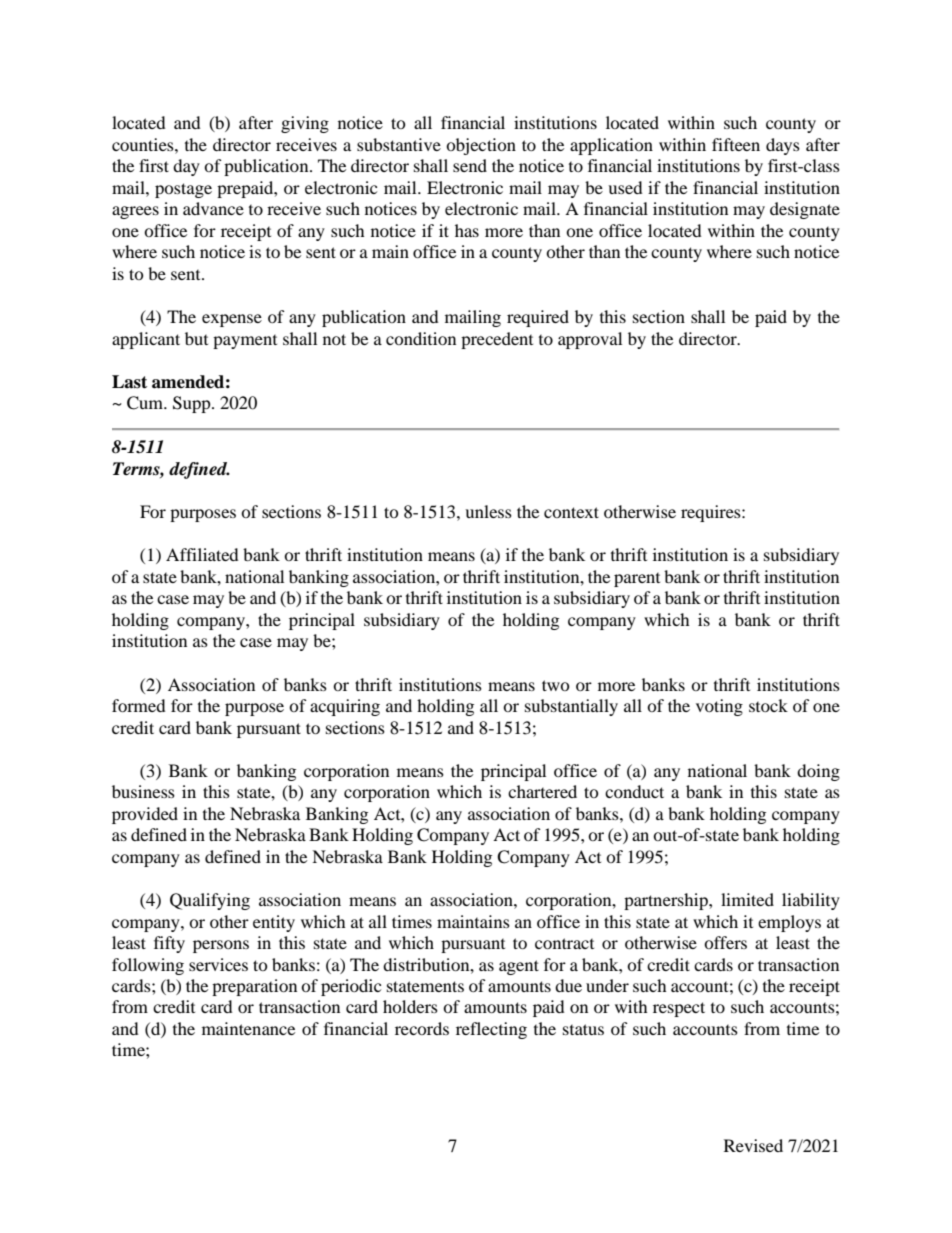  I want to click on postage, so click(183, 190).
